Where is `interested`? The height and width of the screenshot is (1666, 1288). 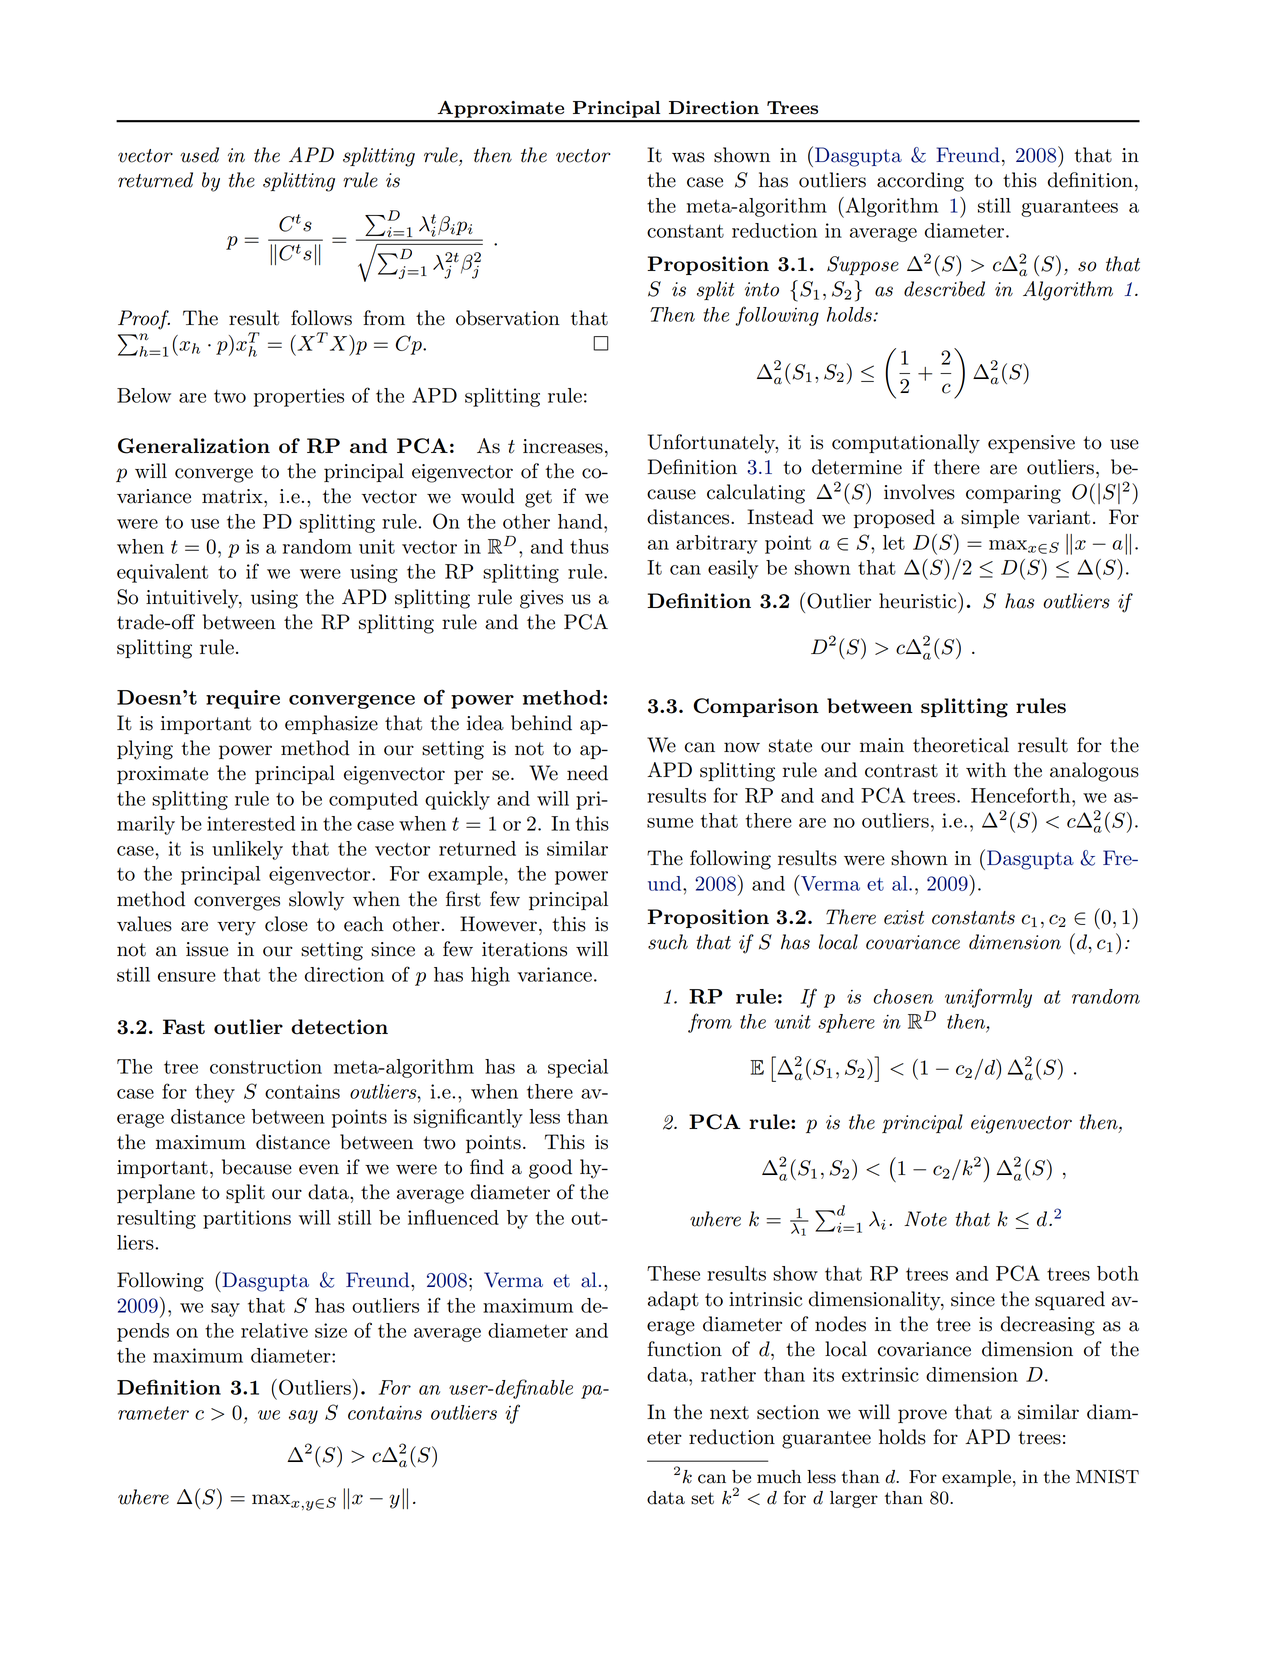 interested is located at coordinates (251, 823).
